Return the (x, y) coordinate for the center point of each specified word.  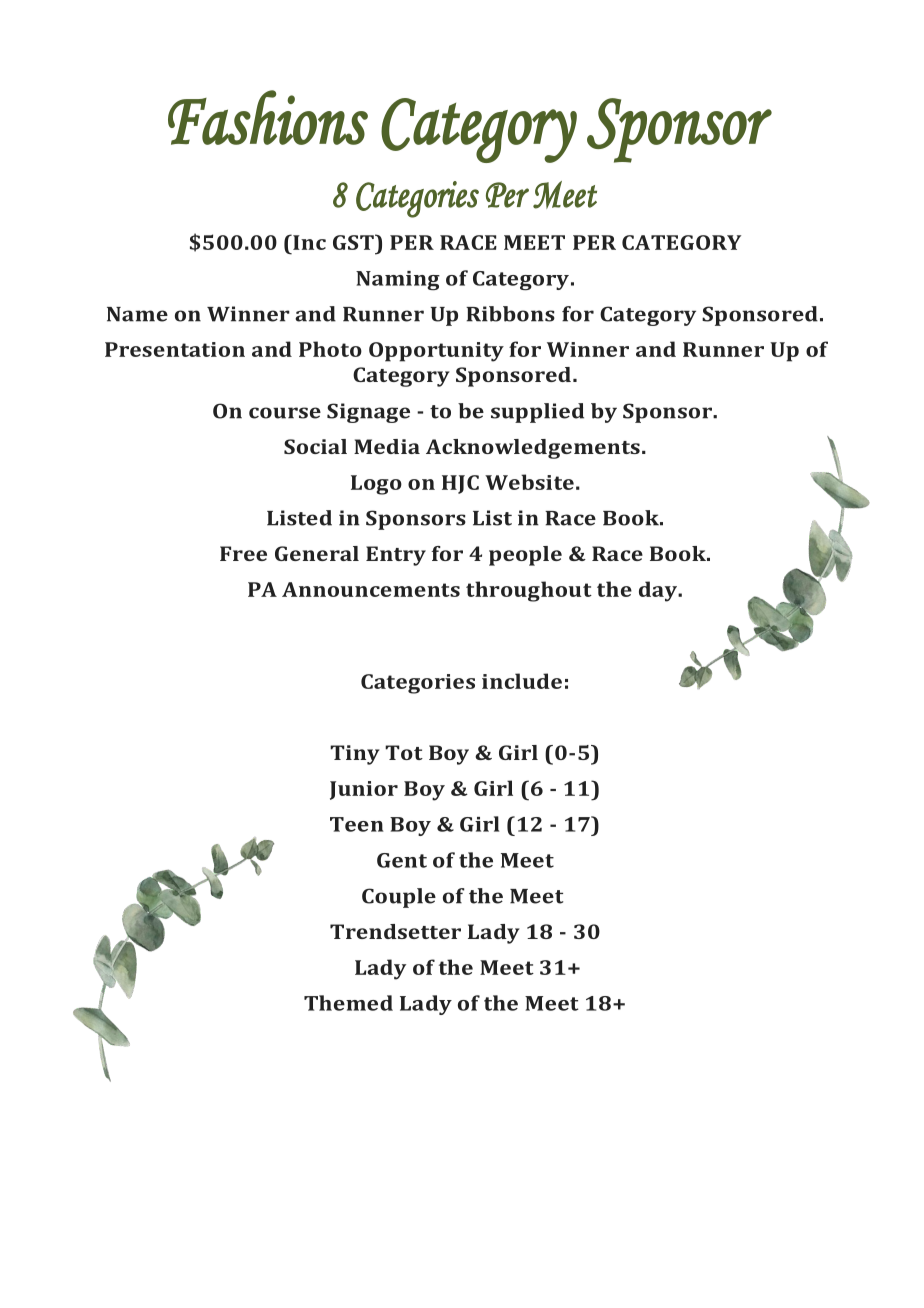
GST (354, 242)
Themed (348, 1003)
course (285, 413)
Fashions (268, 117)
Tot (404, 752)
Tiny (355, 755)
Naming (398, 281)
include (522, 681)
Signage (368, 413)
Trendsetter (395, 931)
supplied (537, 413)
